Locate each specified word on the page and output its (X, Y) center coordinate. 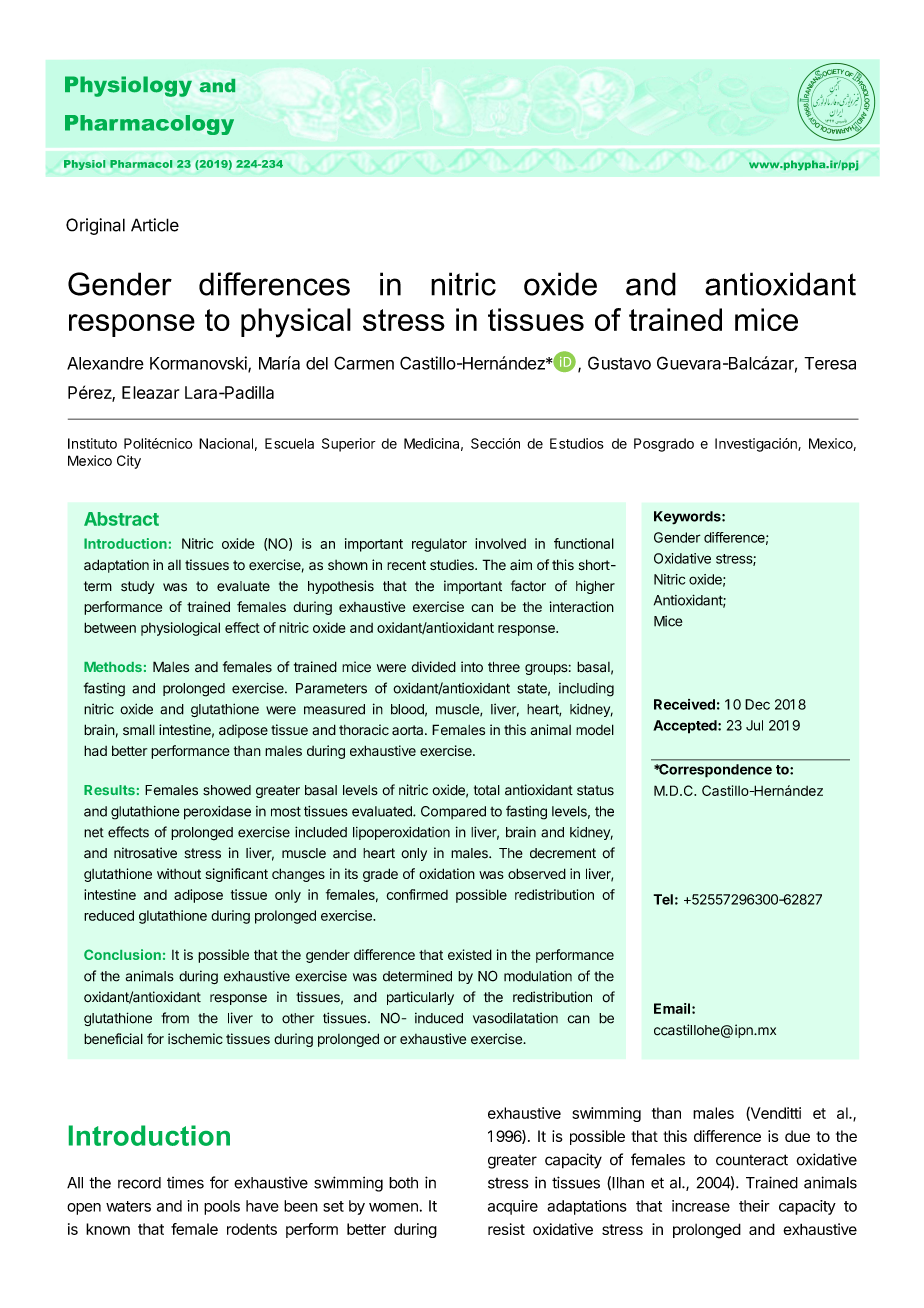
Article (155, 225)
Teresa (830, 363)
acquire (513, 1207)
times (185, 1183)
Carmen (364, 363)
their (754, 1206)
